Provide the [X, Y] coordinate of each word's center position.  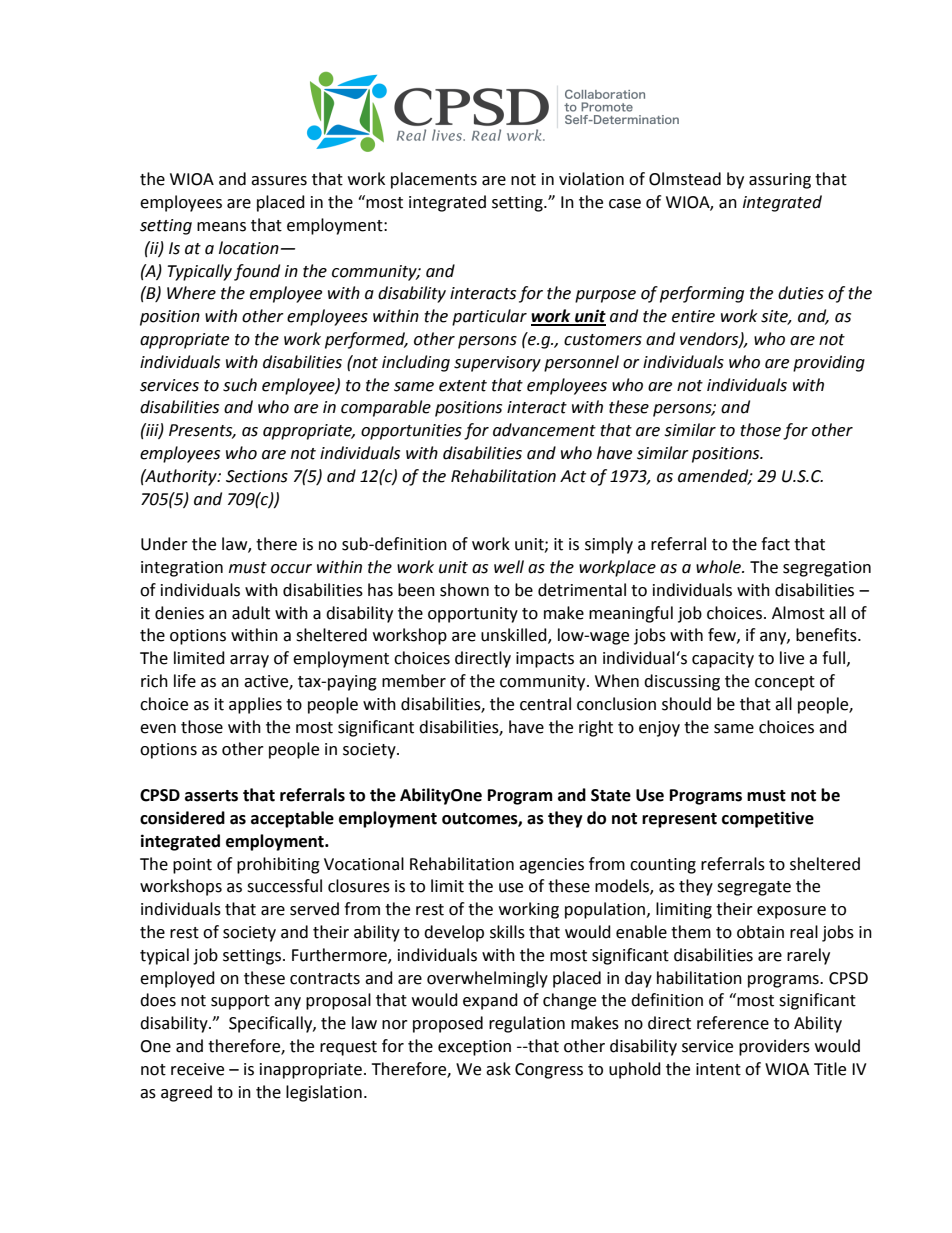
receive [197, 1069]
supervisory [497, 364]
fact [775, 544]
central [545, 704]
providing [829, 363]
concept [785, 683]
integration [182, 569]
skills [507, 932]
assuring [780, 181]
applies [255, 705]
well [509, 567]
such [240, 385]
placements [434, 180]
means [221, 227]
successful [284, 886]
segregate [754, 888]
